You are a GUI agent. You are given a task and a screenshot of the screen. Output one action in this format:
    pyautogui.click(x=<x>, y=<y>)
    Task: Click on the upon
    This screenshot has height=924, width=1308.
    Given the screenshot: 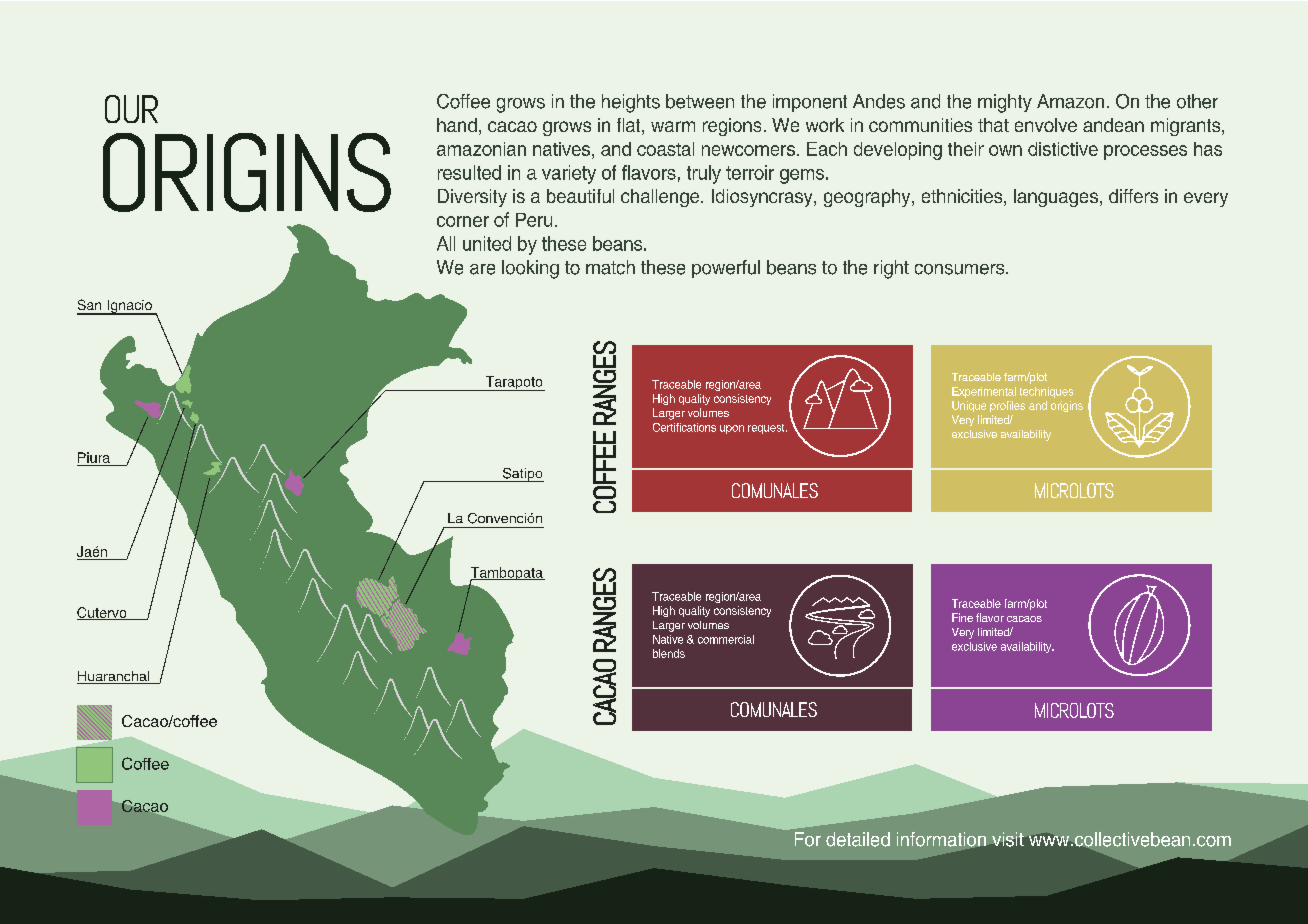 What is the action you would take?
    pyautogui.click(x=732, y=429)
